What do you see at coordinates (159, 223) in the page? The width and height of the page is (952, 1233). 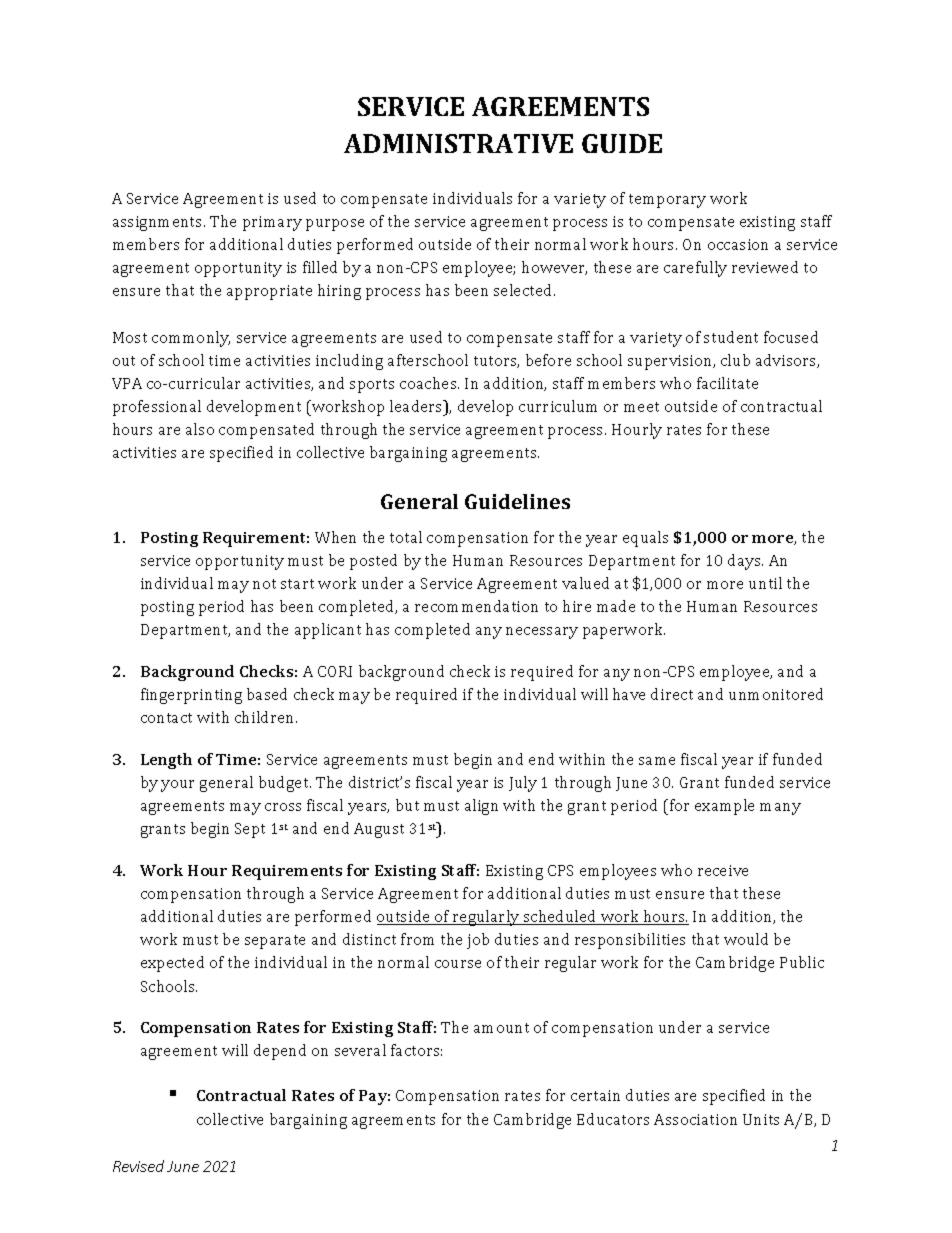 I see `assignments` at bounding box center [159, 223].
